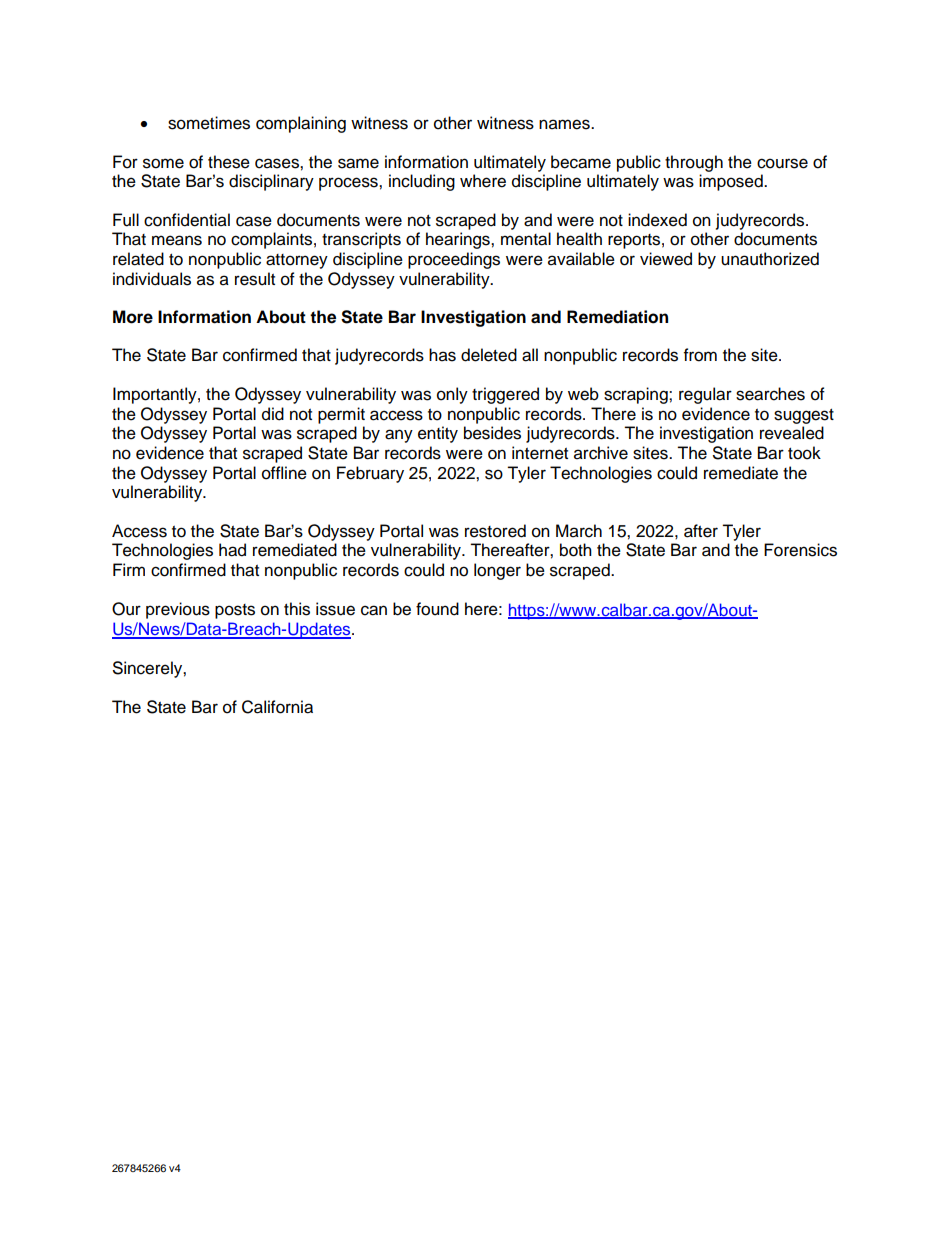 This document has width=952, height=1233. I want to click on besides, so click(492, 433).
